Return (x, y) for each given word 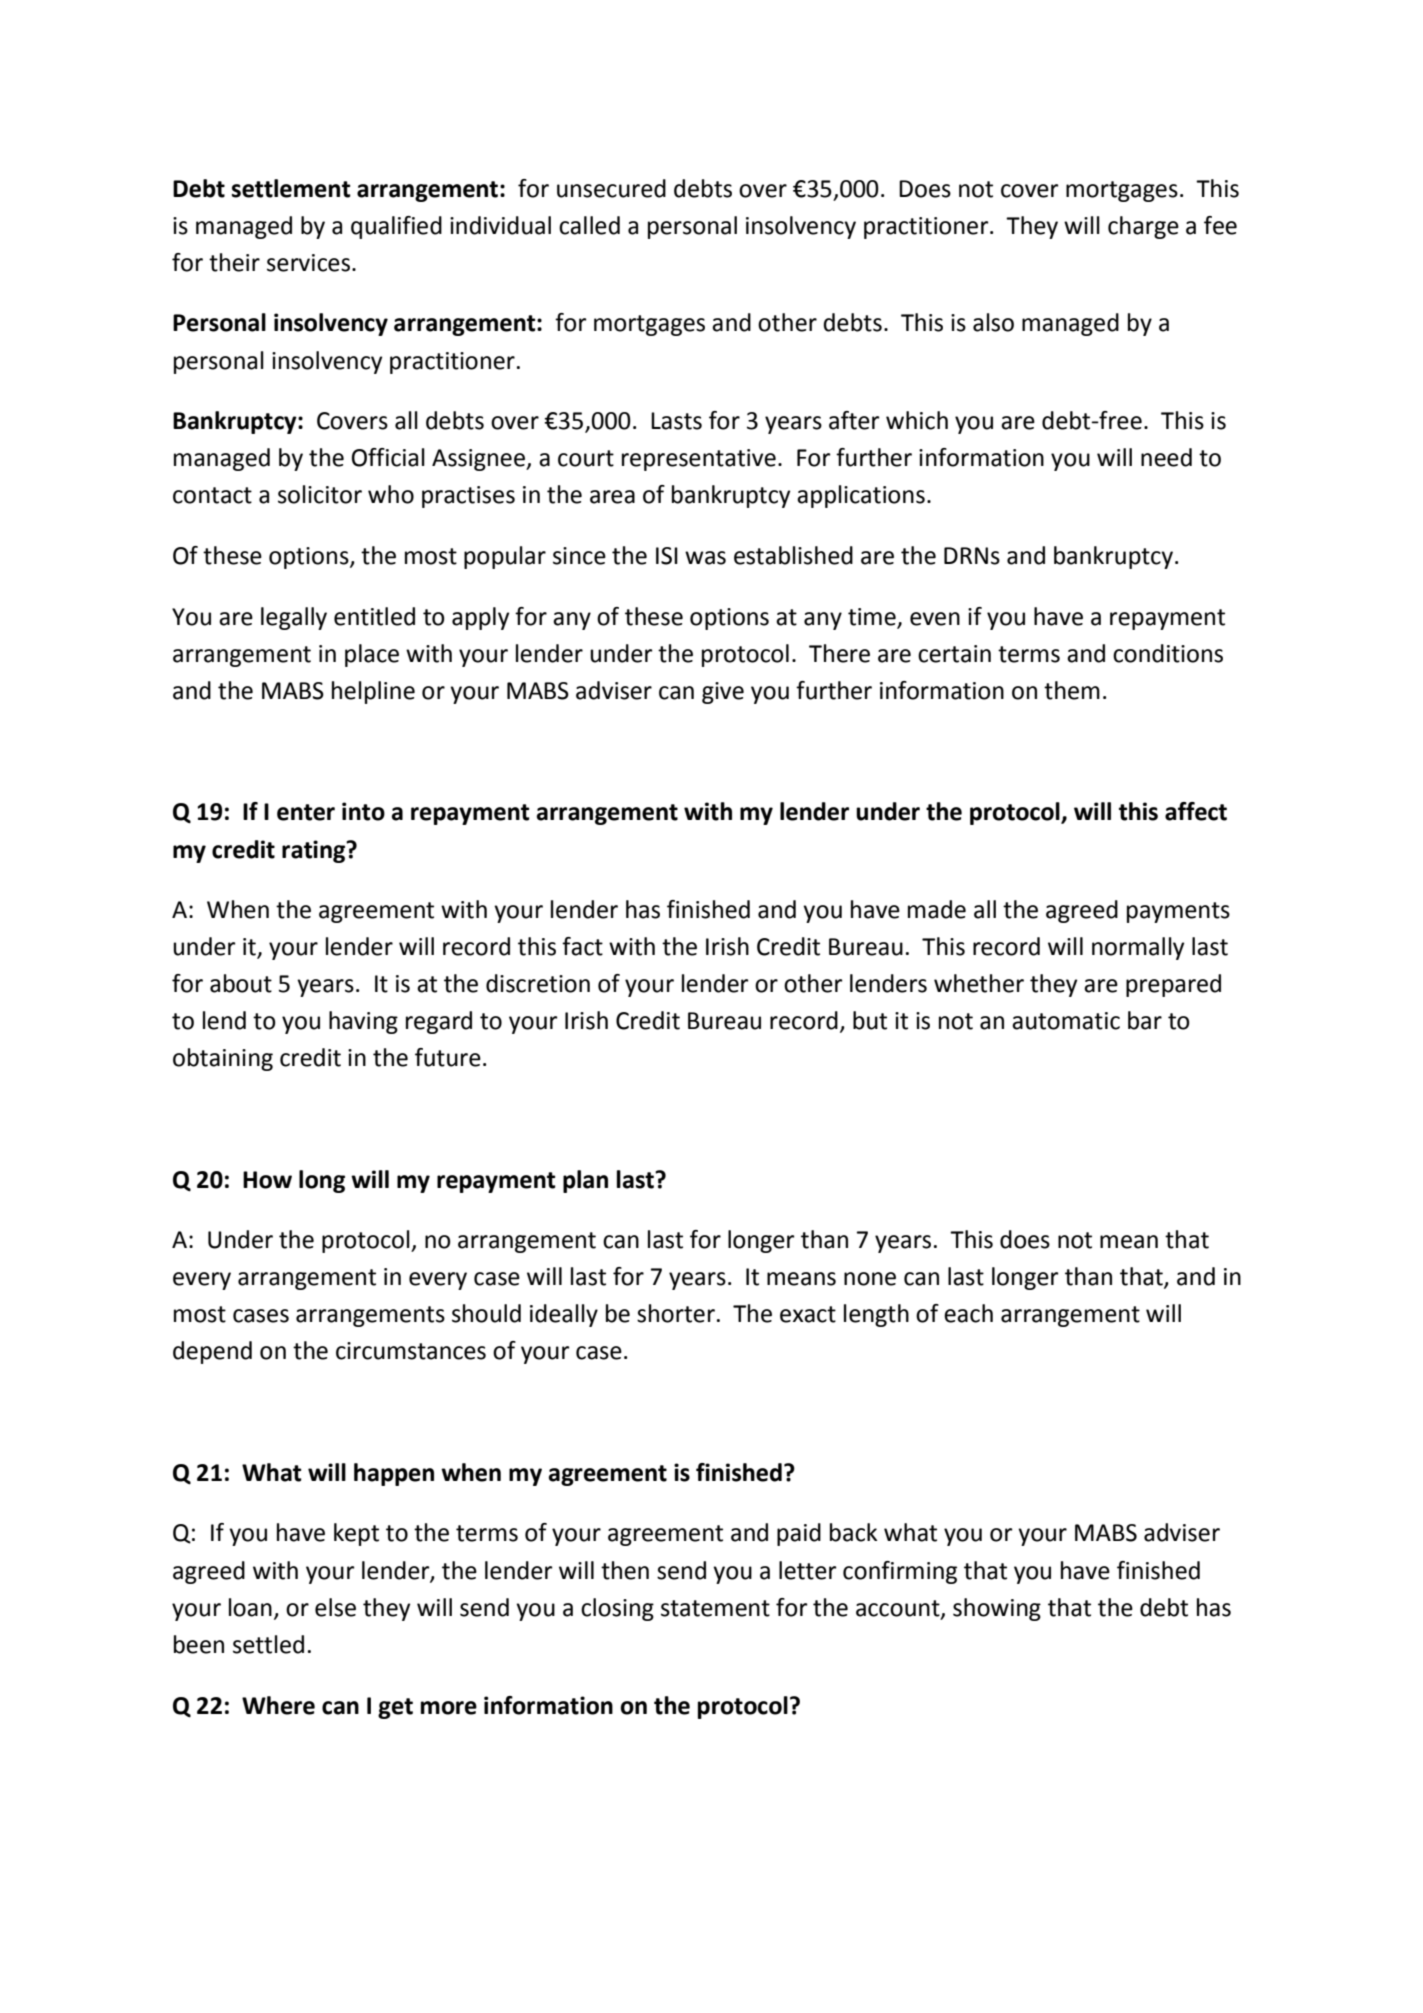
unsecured (611, 188)
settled (268, 1644)
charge (1143, 227)
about (241, 983)
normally (1138, 948)
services (308, 263)
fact (582, 946)
